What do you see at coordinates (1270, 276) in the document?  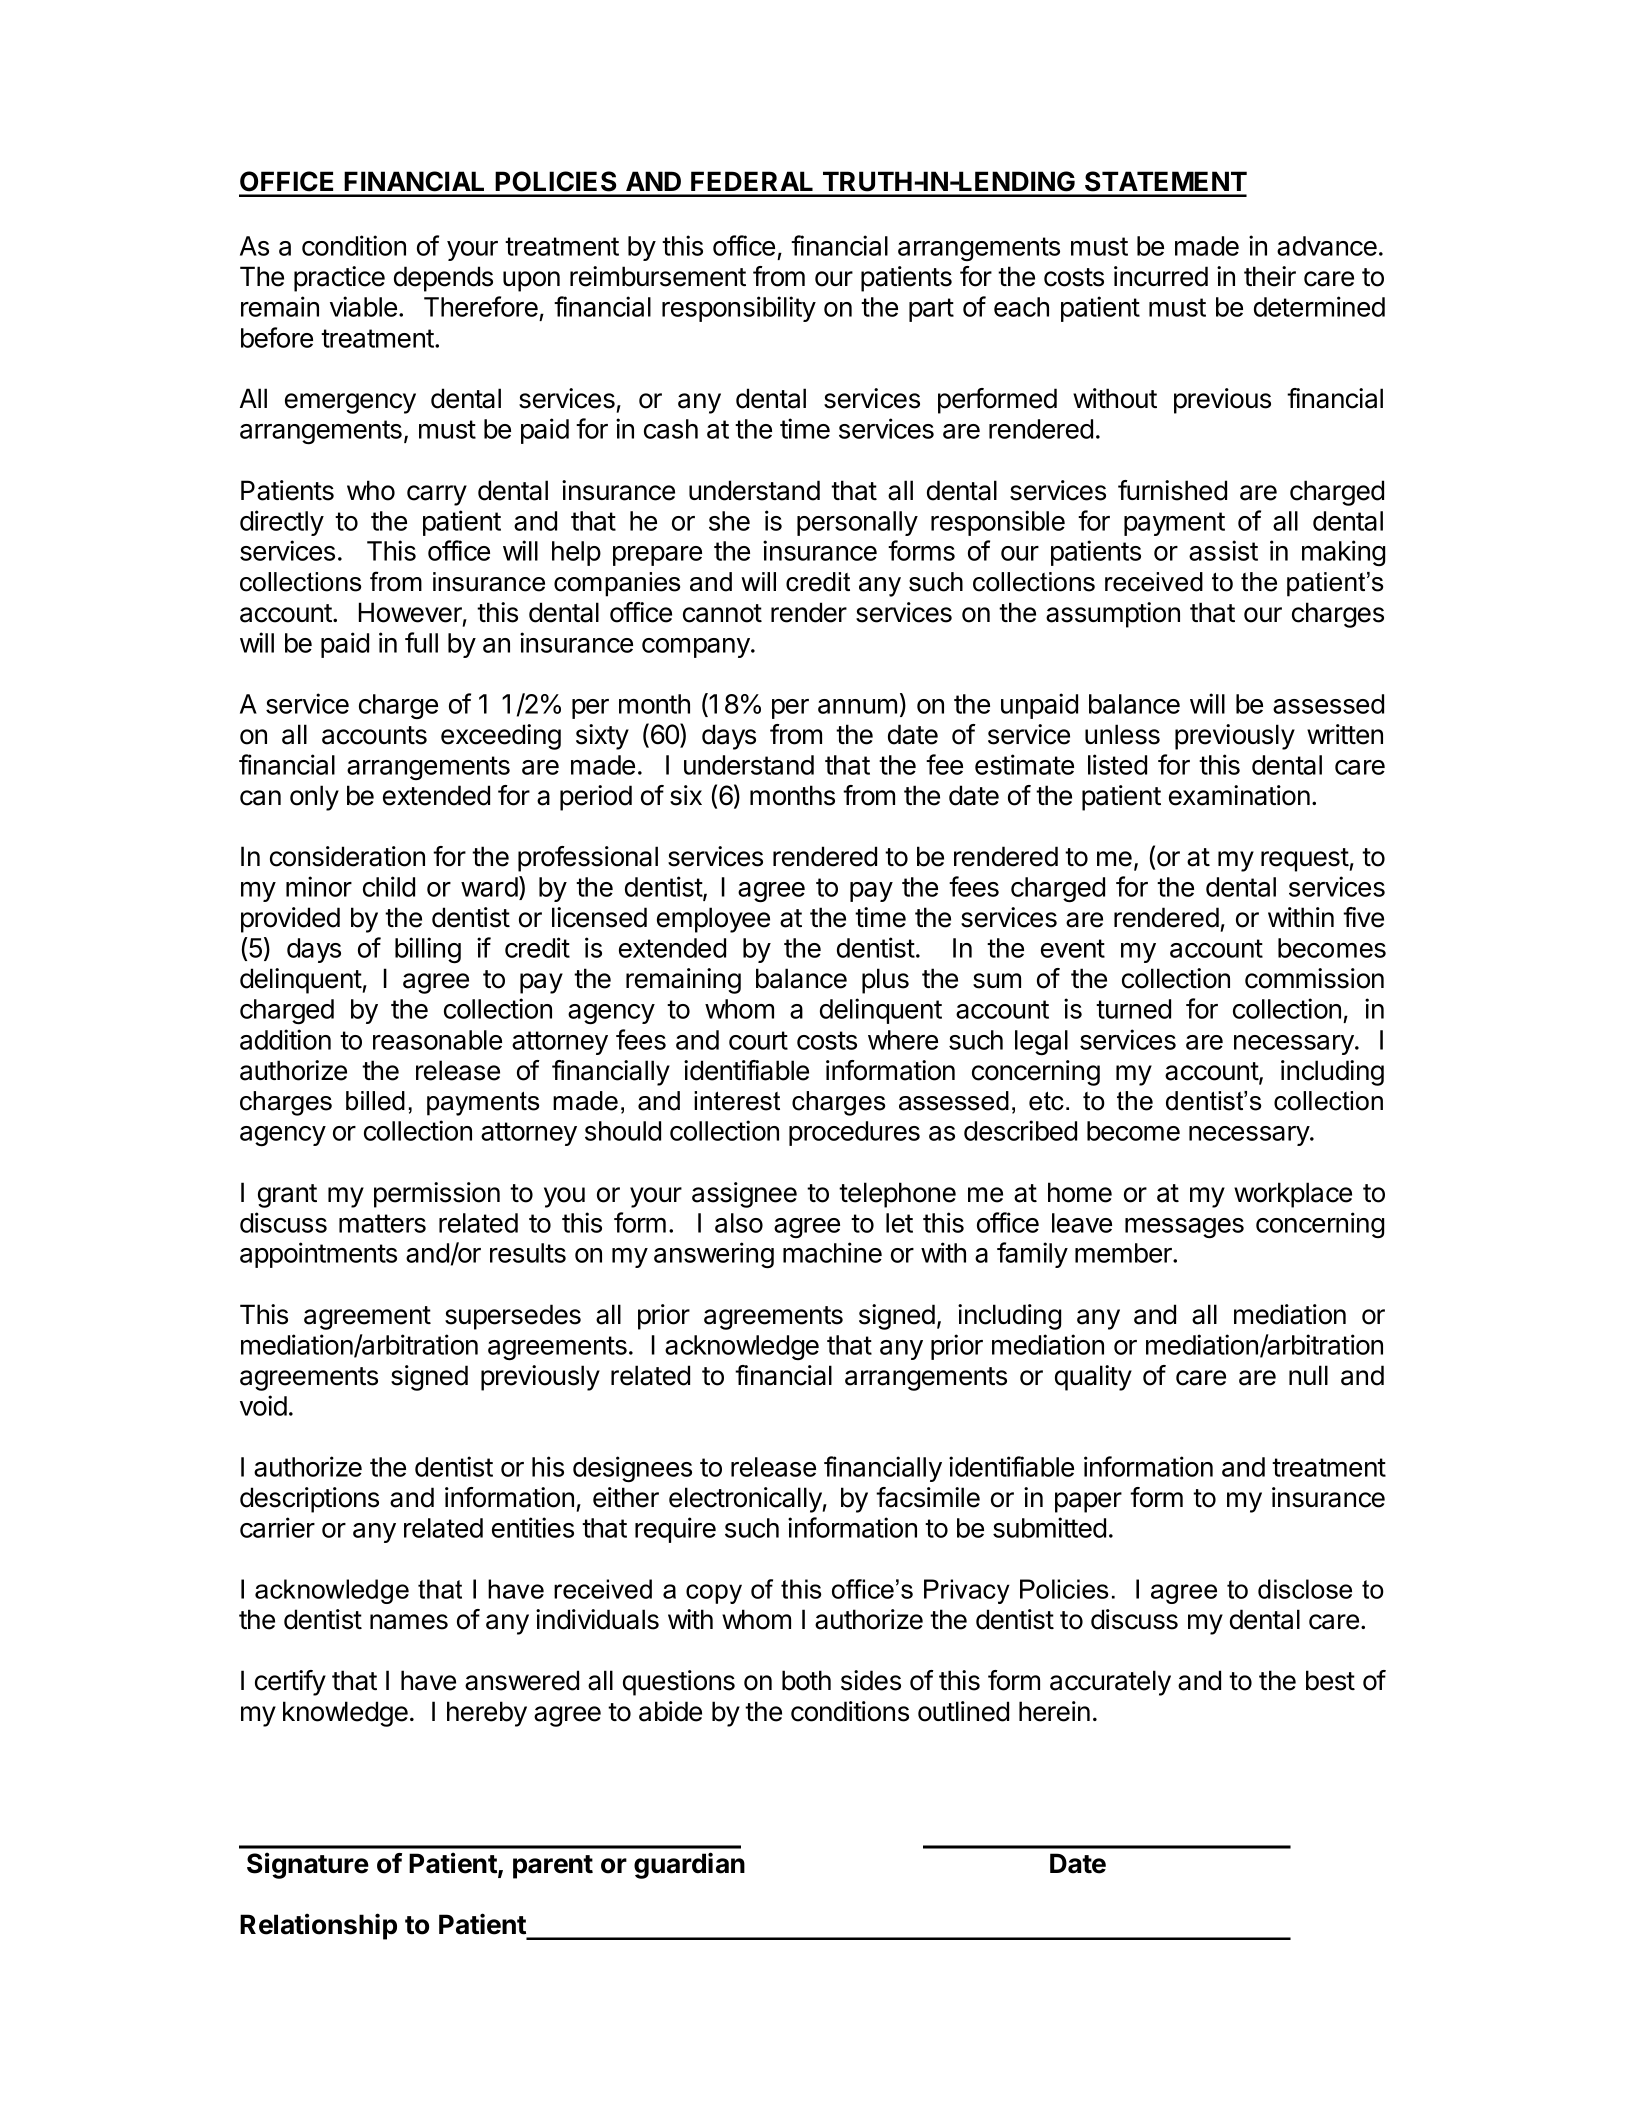 I see `their` at bounding box center [1270, 276].
